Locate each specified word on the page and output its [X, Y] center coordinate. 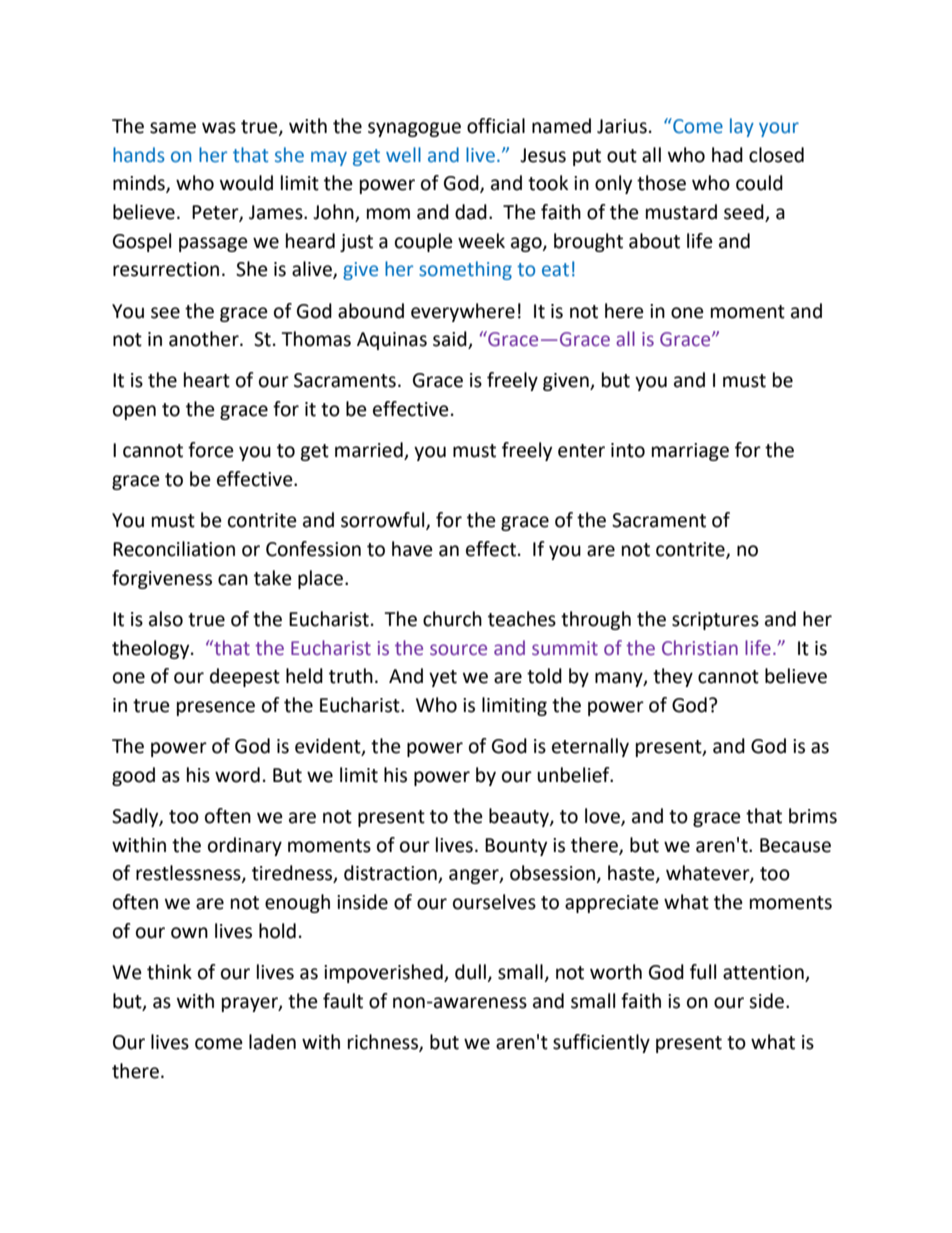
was [219, 128]
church [452, 619]
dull [471, 973]
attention [764, 973]
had [727, 155]
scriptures [715, 621]
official [496, 126]
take [273, 578]
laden [272, 1042]
